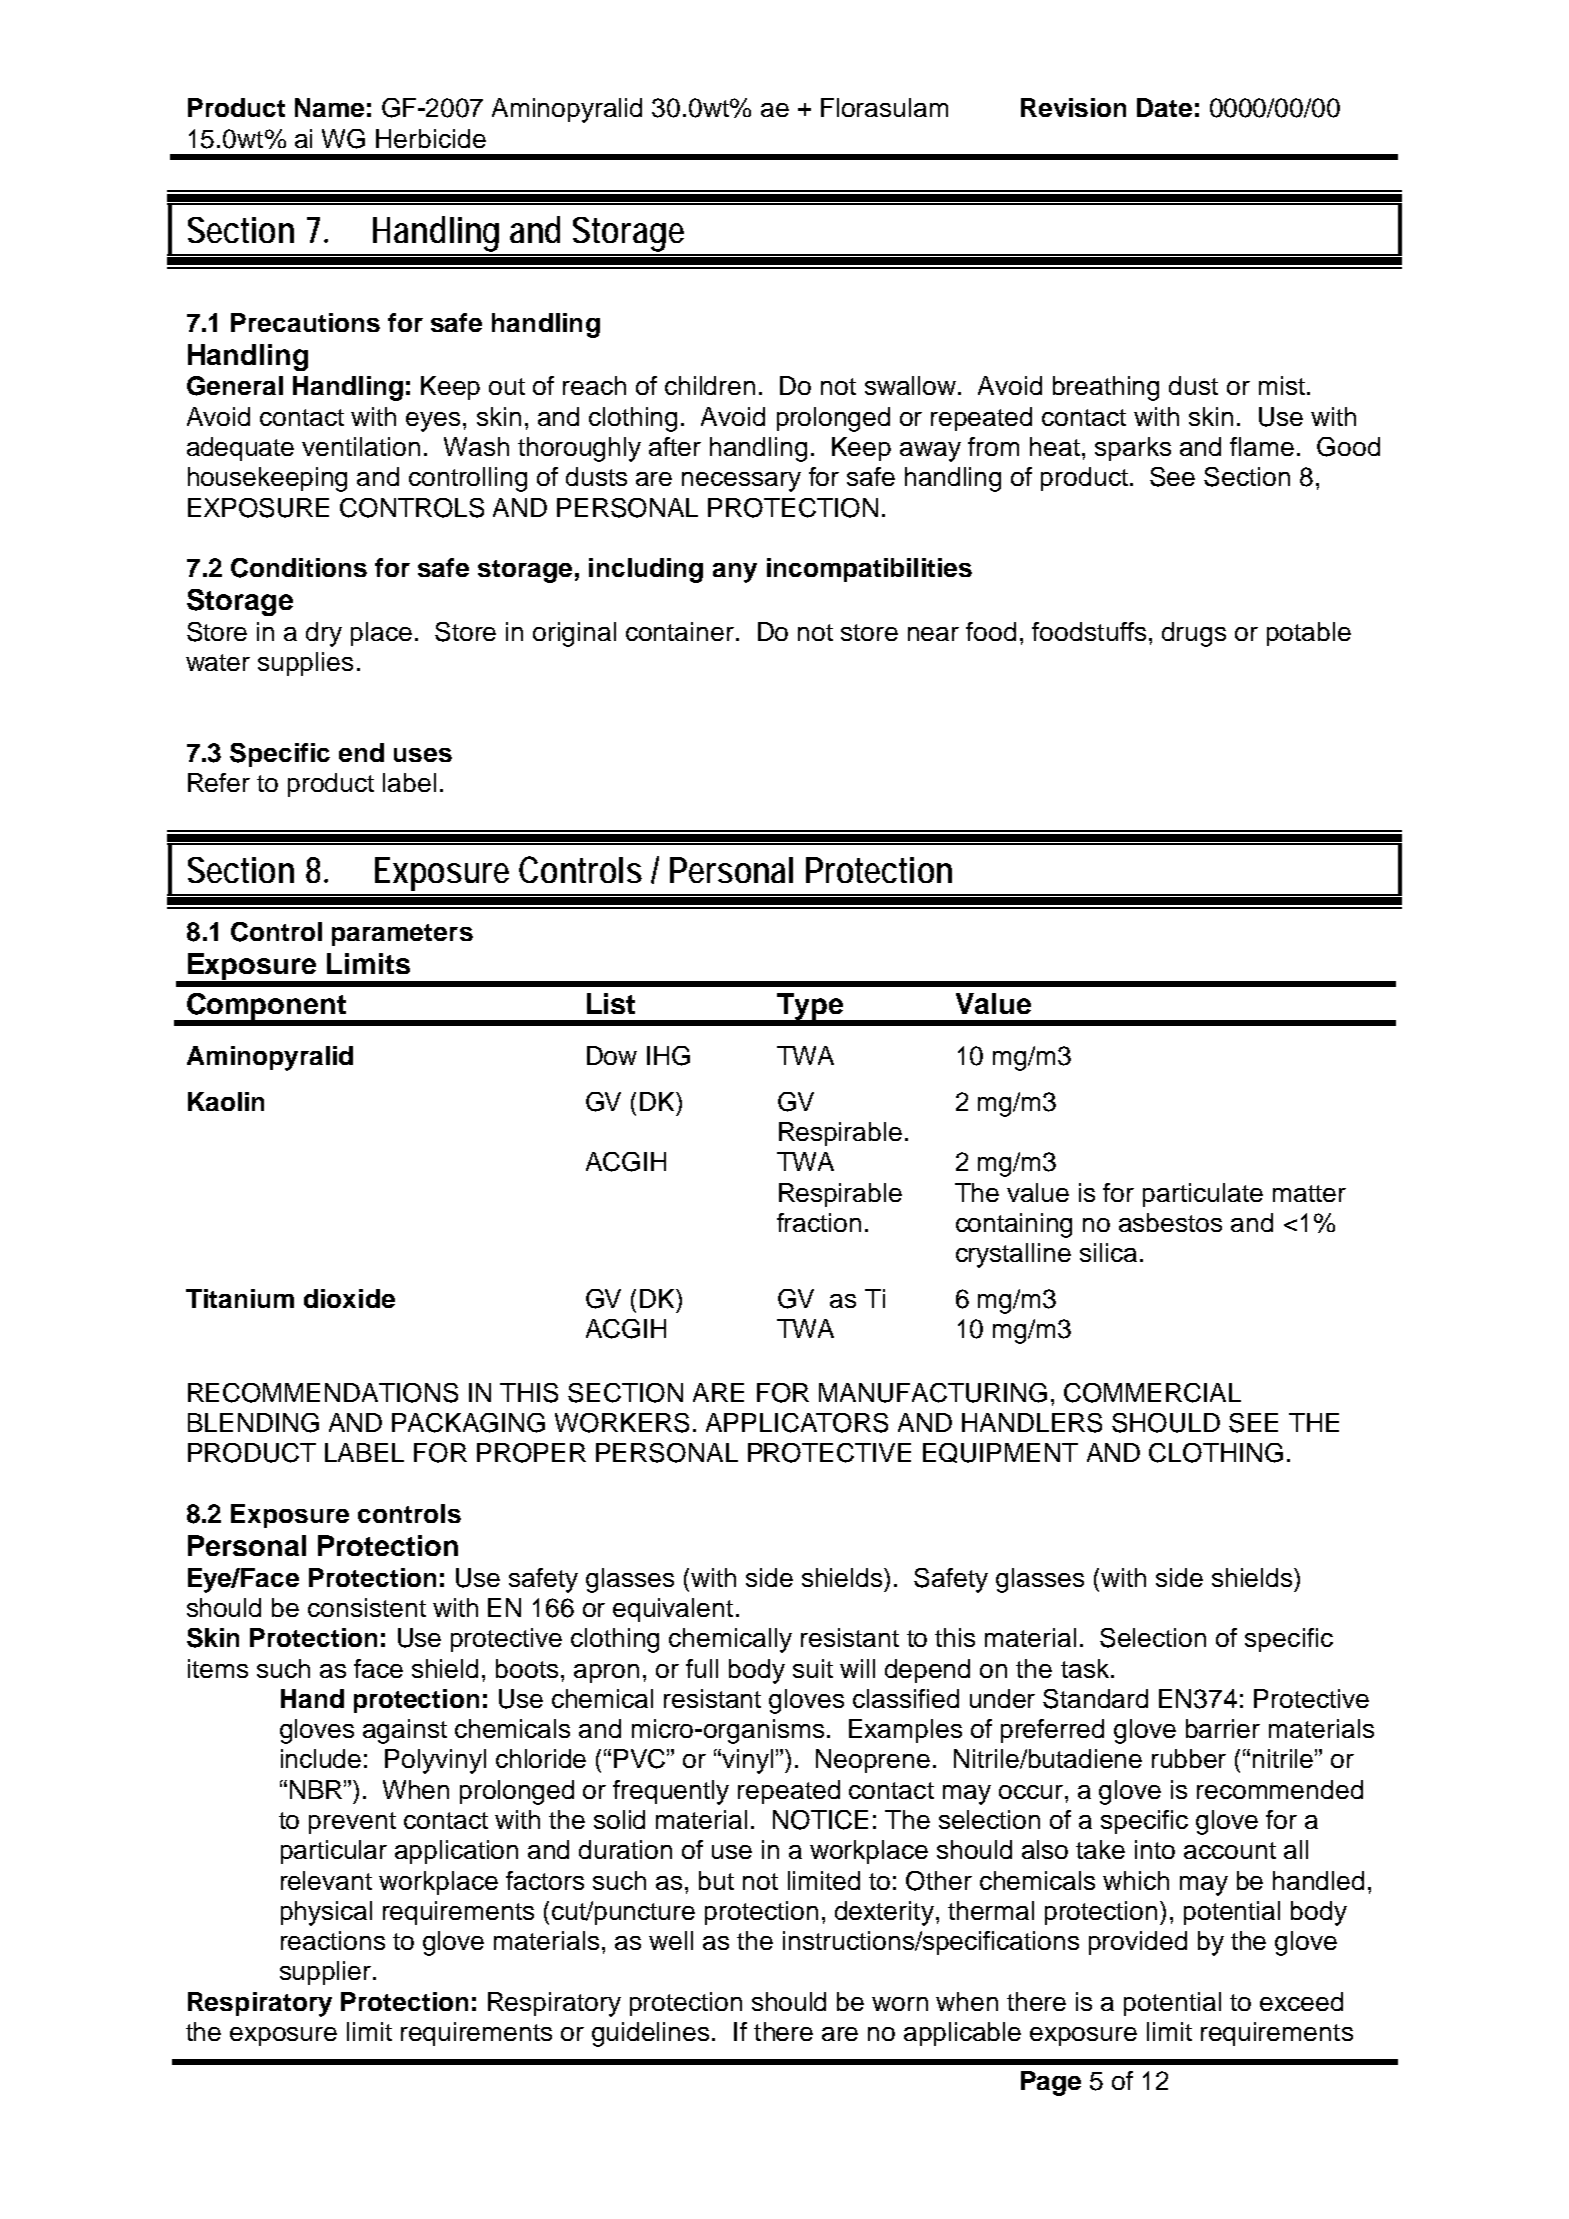  Describe the element at coordinates (735, 573) in the image. I see `any` at that location.
